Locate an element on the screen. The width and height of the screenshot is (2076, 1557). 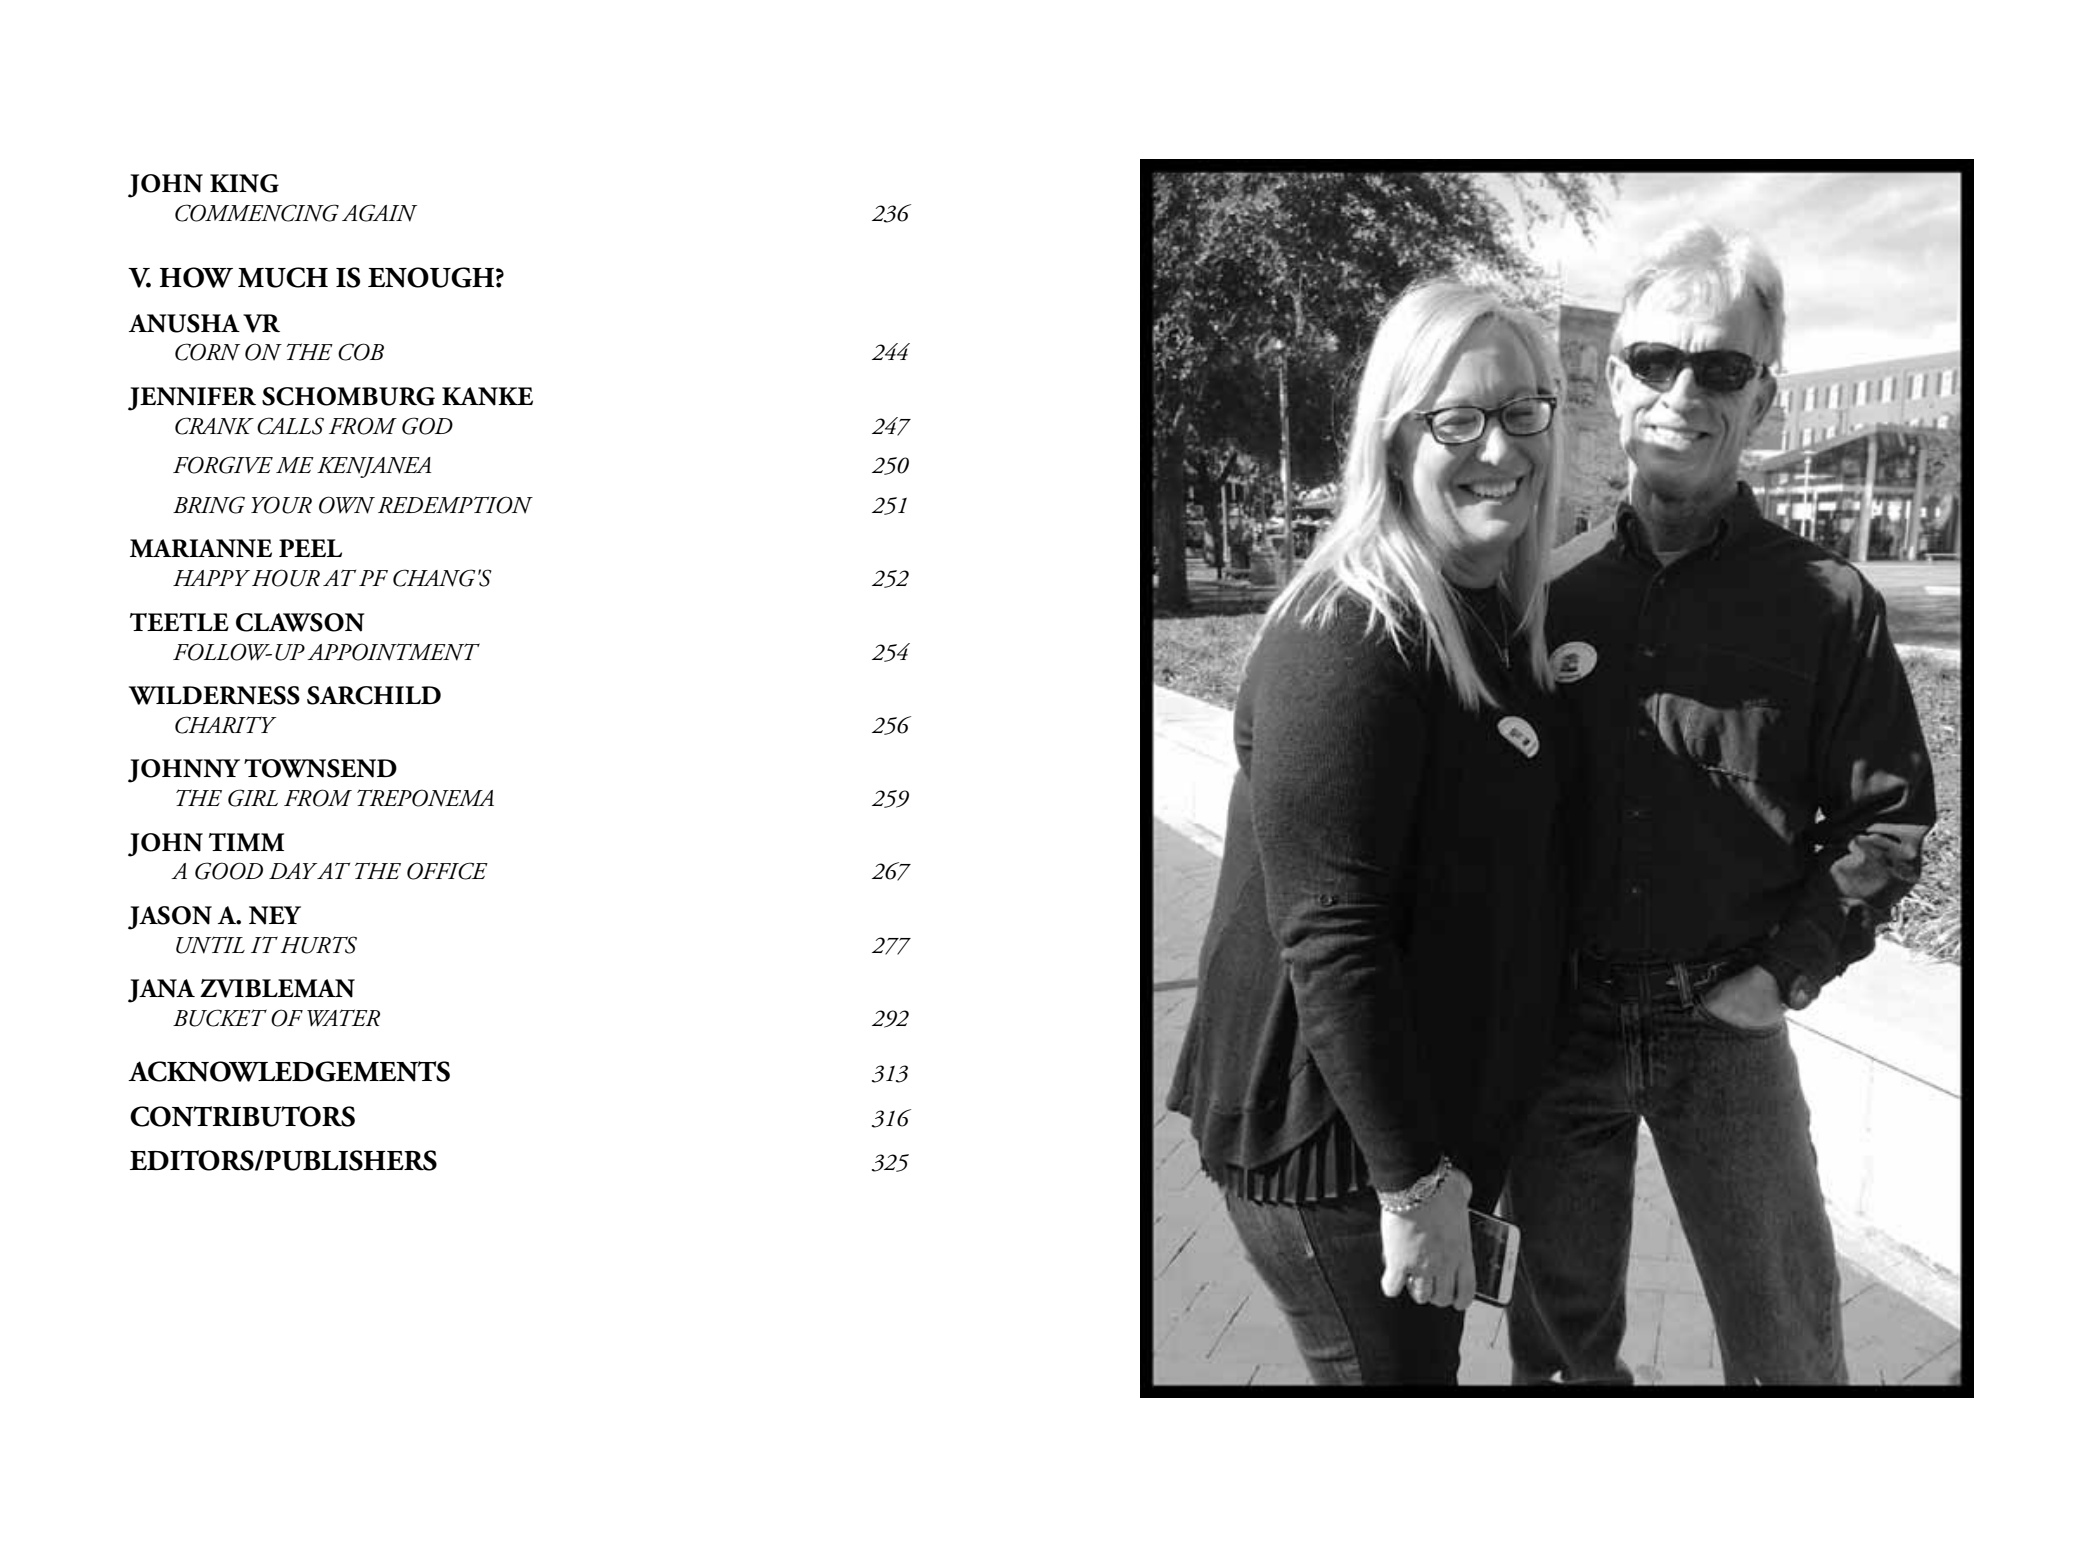
REDEMPTION is located at coordinates (455, 505).
